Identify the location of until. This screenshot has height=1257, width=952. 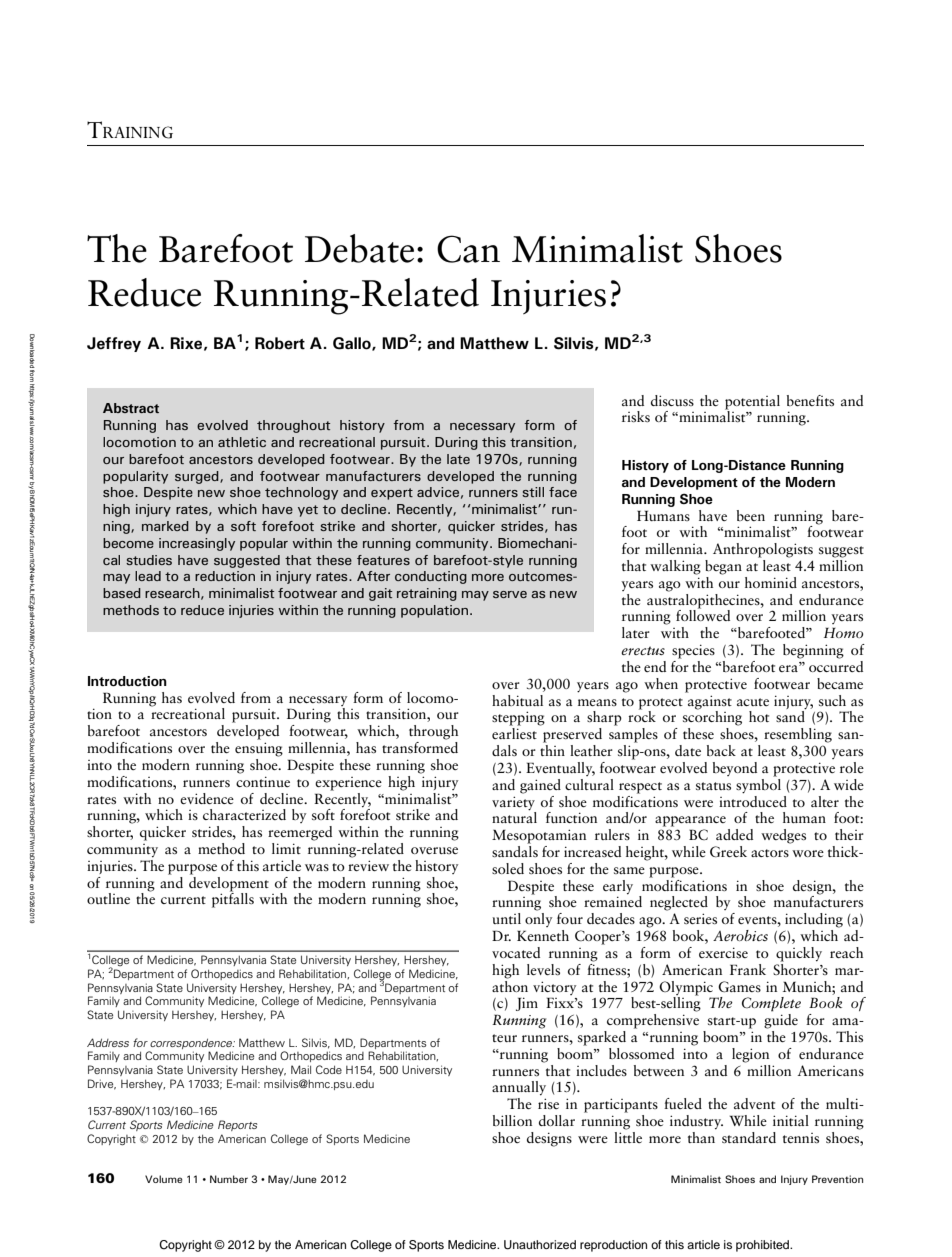
(506, 918).
